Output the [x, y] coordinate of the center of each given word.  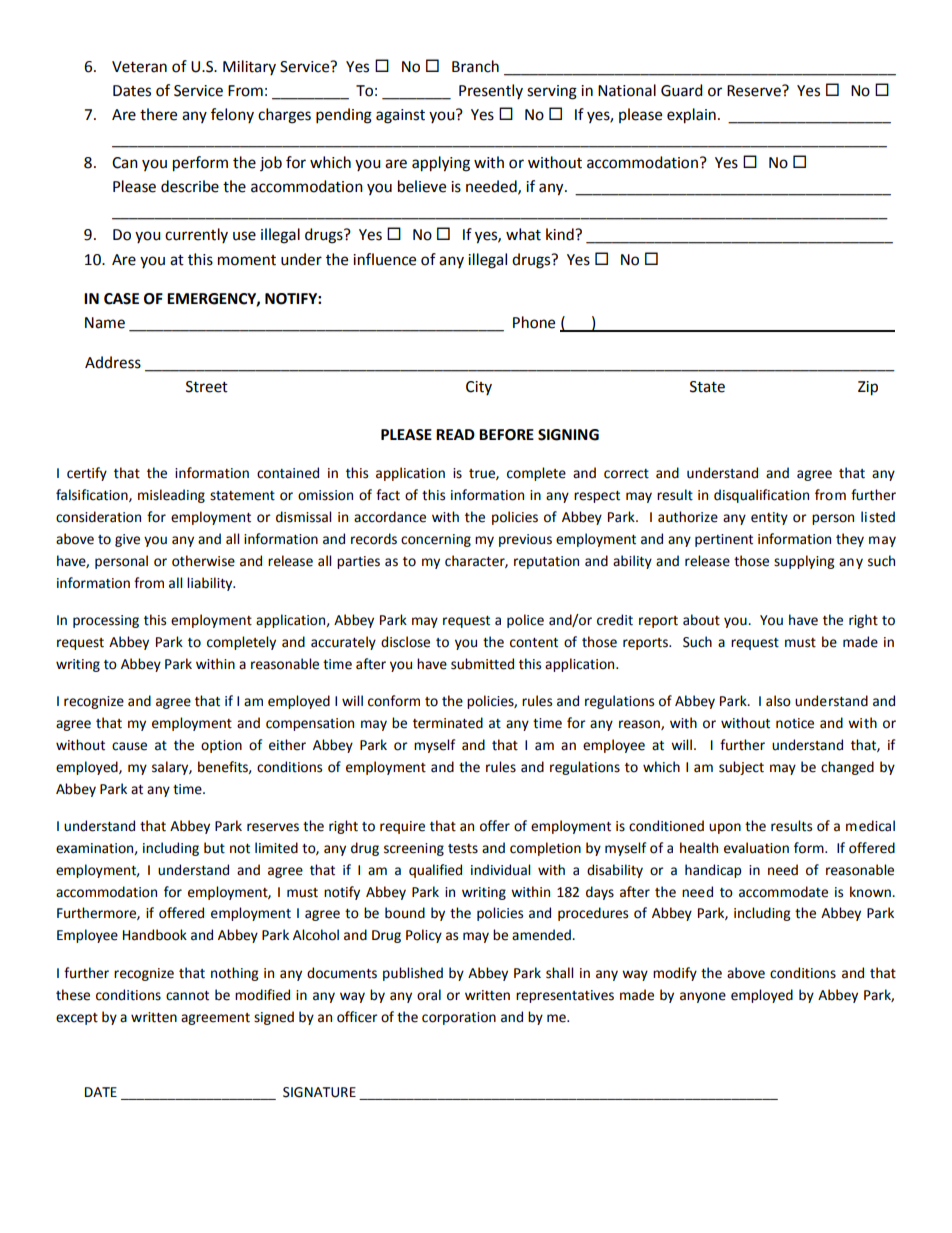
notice [795, 723]
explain [691, 116]
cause [129, 746]
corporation [459, 1018]
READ [455, 434]
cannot [187, 996]
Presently [491, 91]
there [158, 114]
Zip [868, 388]
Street [207, 387]
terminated [448, 723]
